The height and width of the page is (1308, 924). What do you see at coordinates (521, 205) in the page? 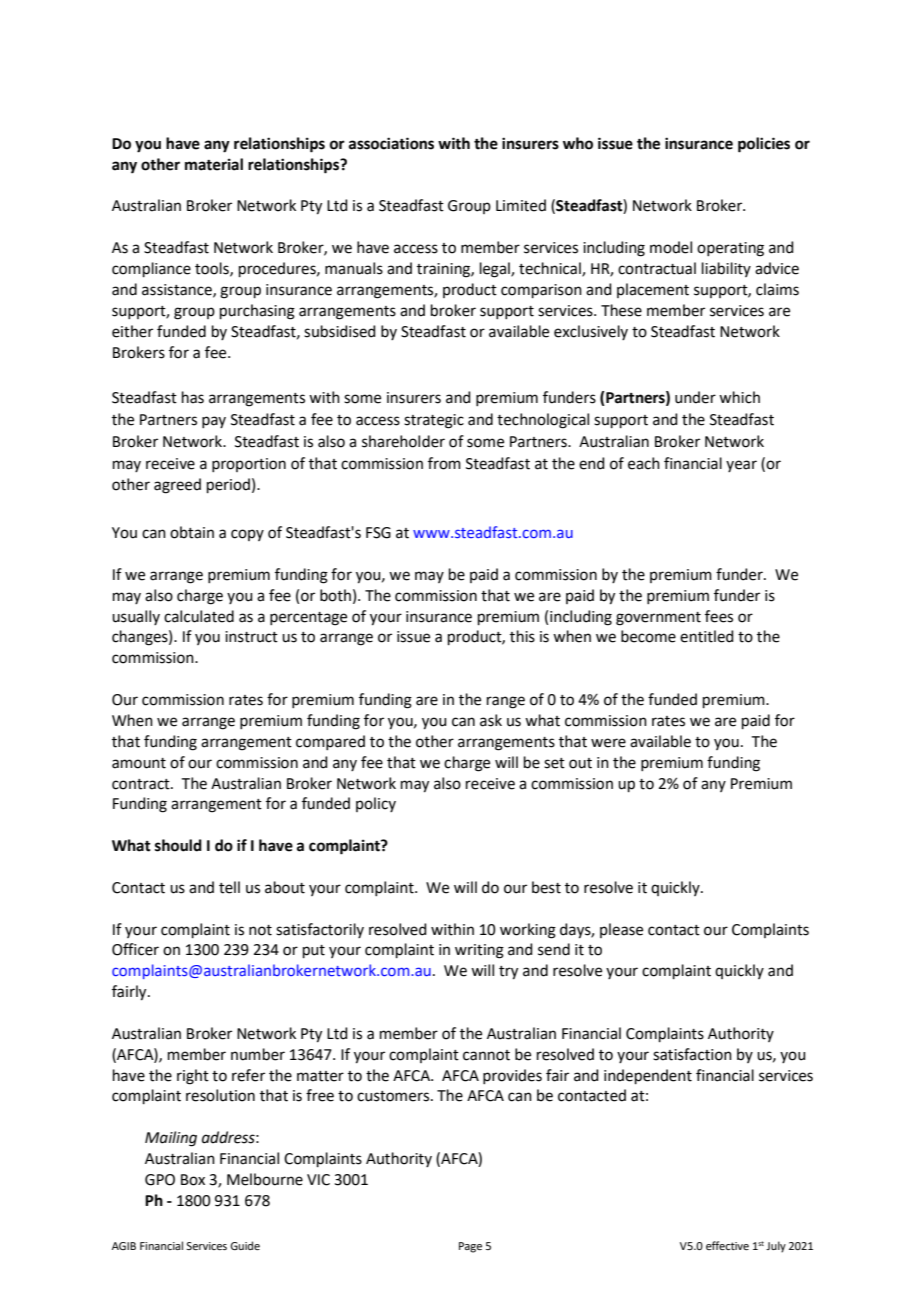
I see `Limited` at bounding box center [521, 205].
